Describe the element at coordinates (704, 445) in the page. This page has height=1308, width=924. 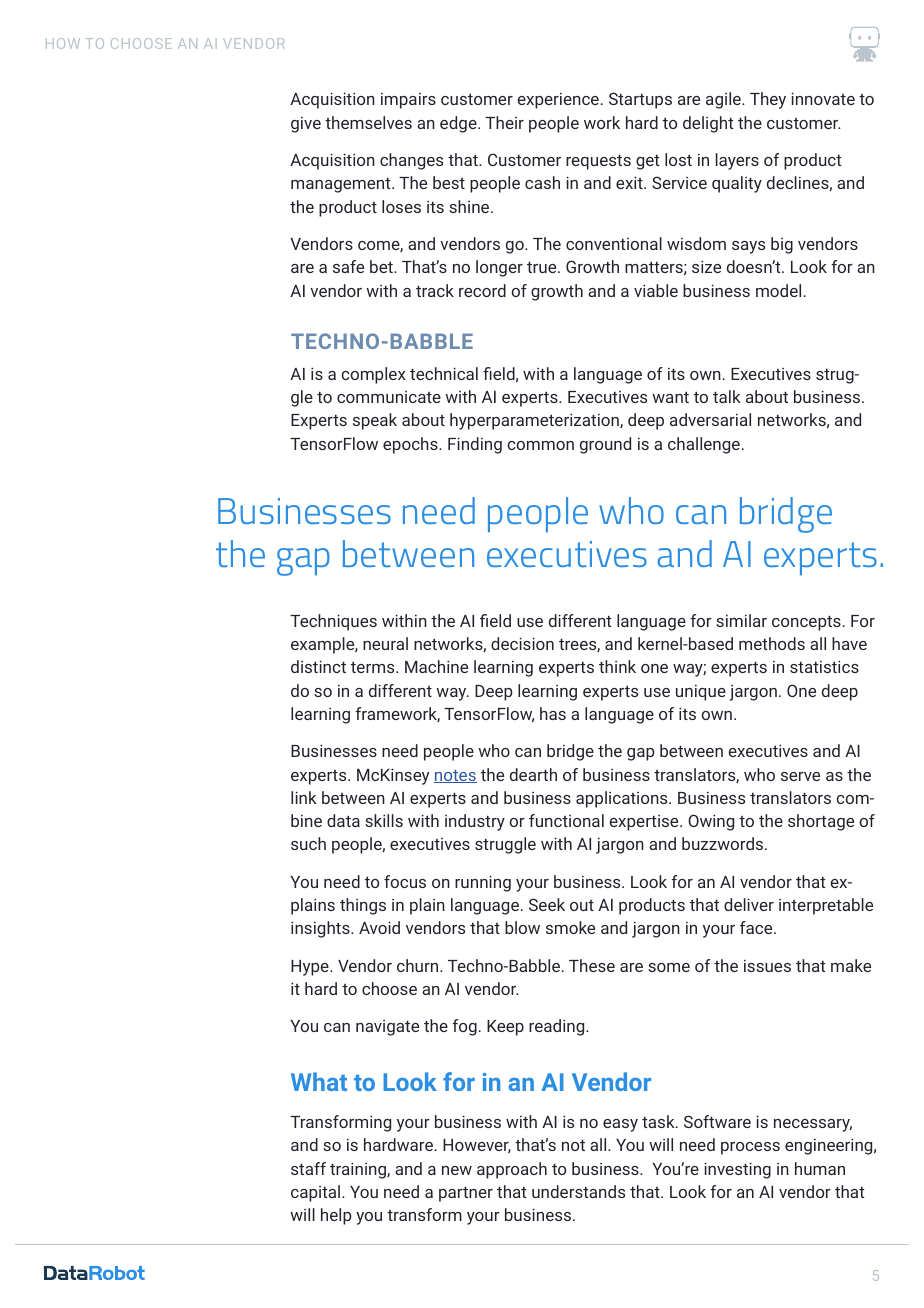
I see `challenge` at that location.
